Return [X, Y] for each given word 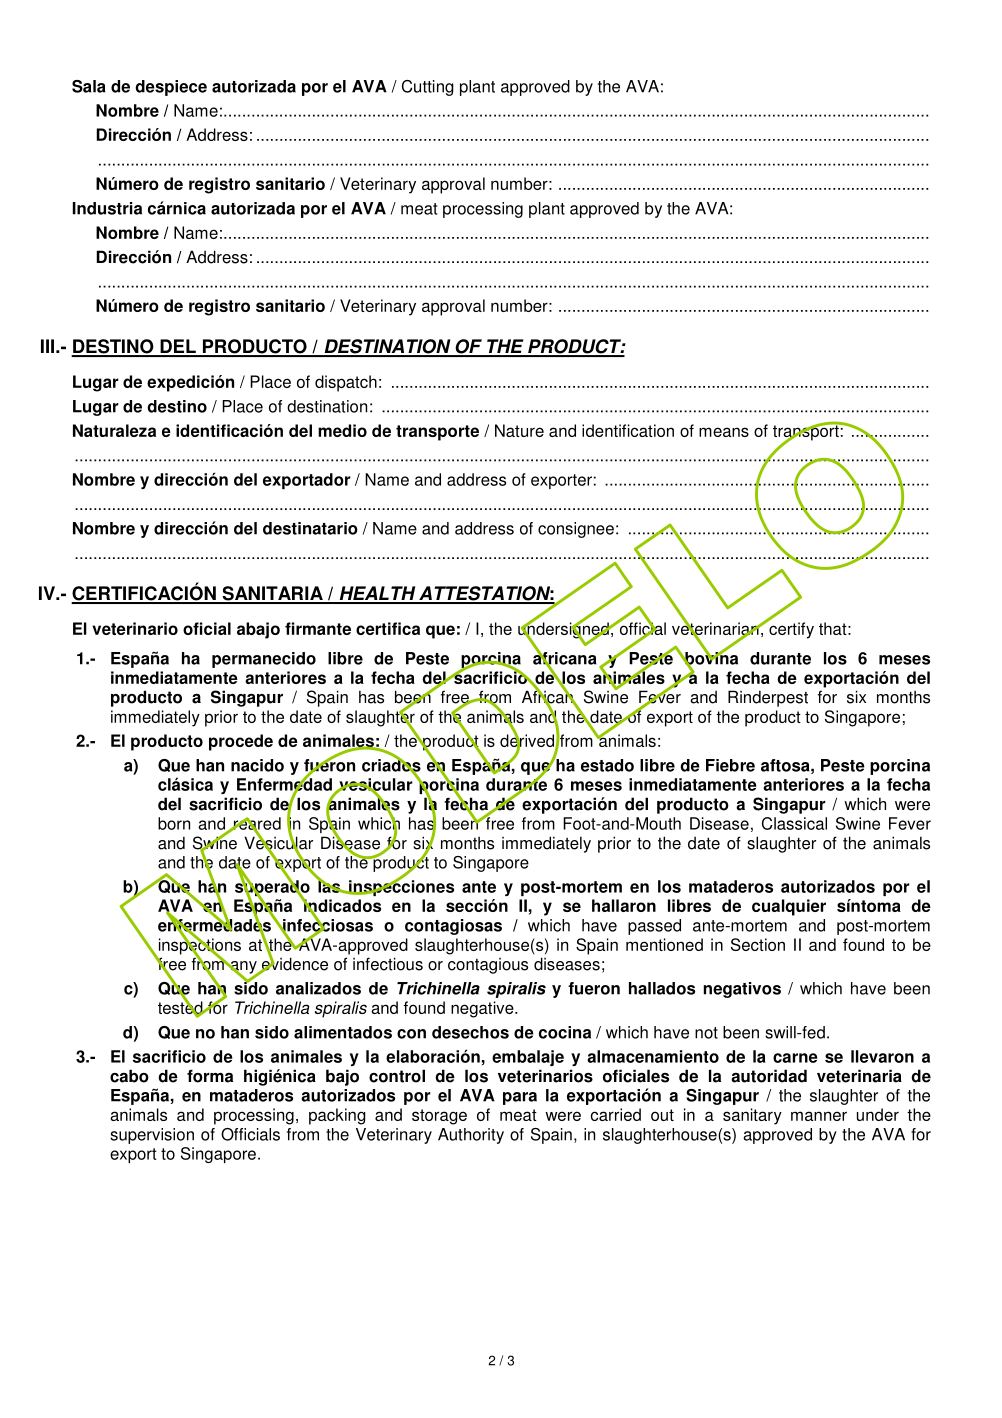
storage [439, 1117]
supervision [152, 1136]
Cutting [428, 88]
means [724, 432]
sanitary [752, 1116]
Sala [89, 86]
